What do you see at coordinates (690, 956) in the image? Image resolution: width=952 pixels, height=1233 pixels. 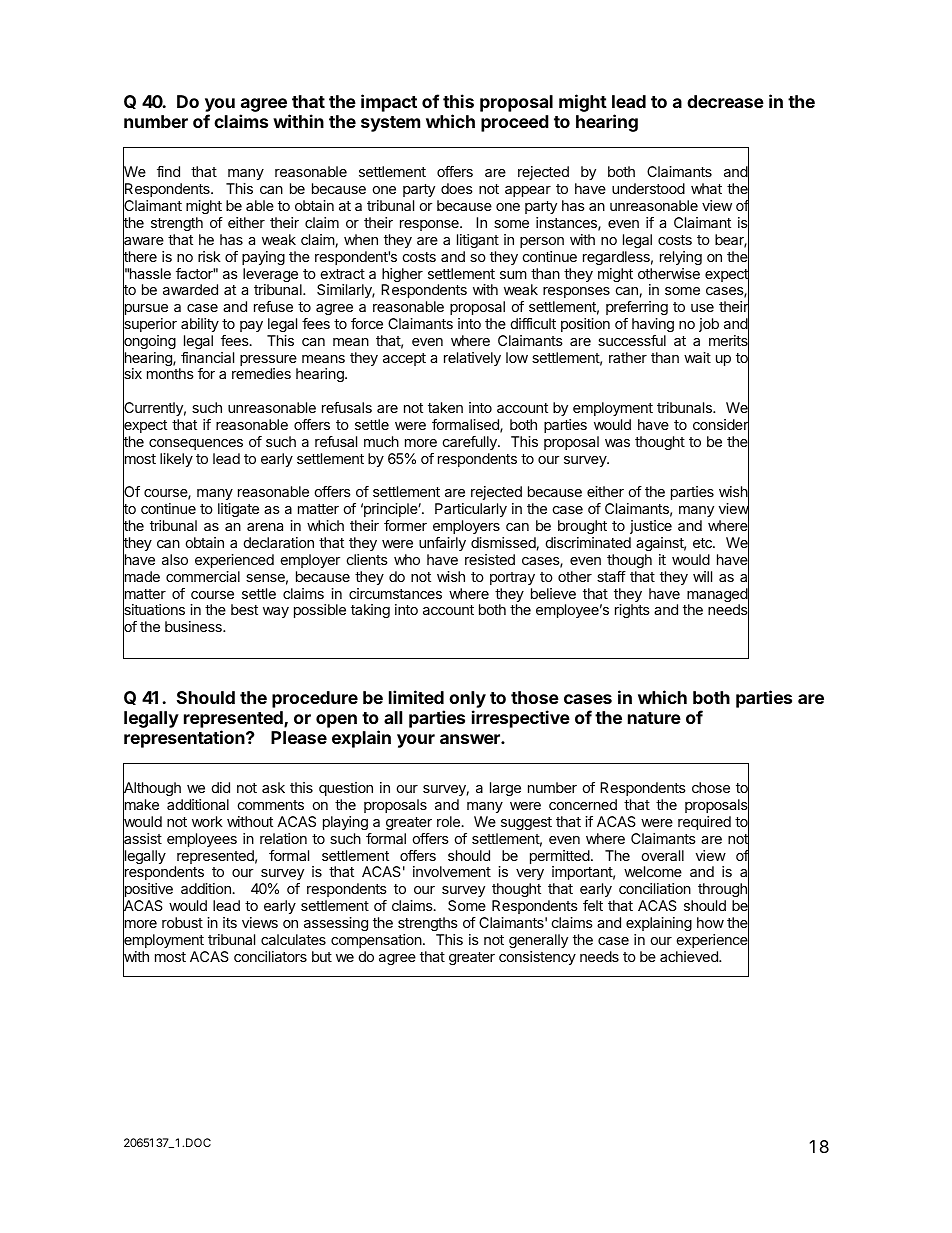 I see `achieved` at bounding box center [690, 956].
